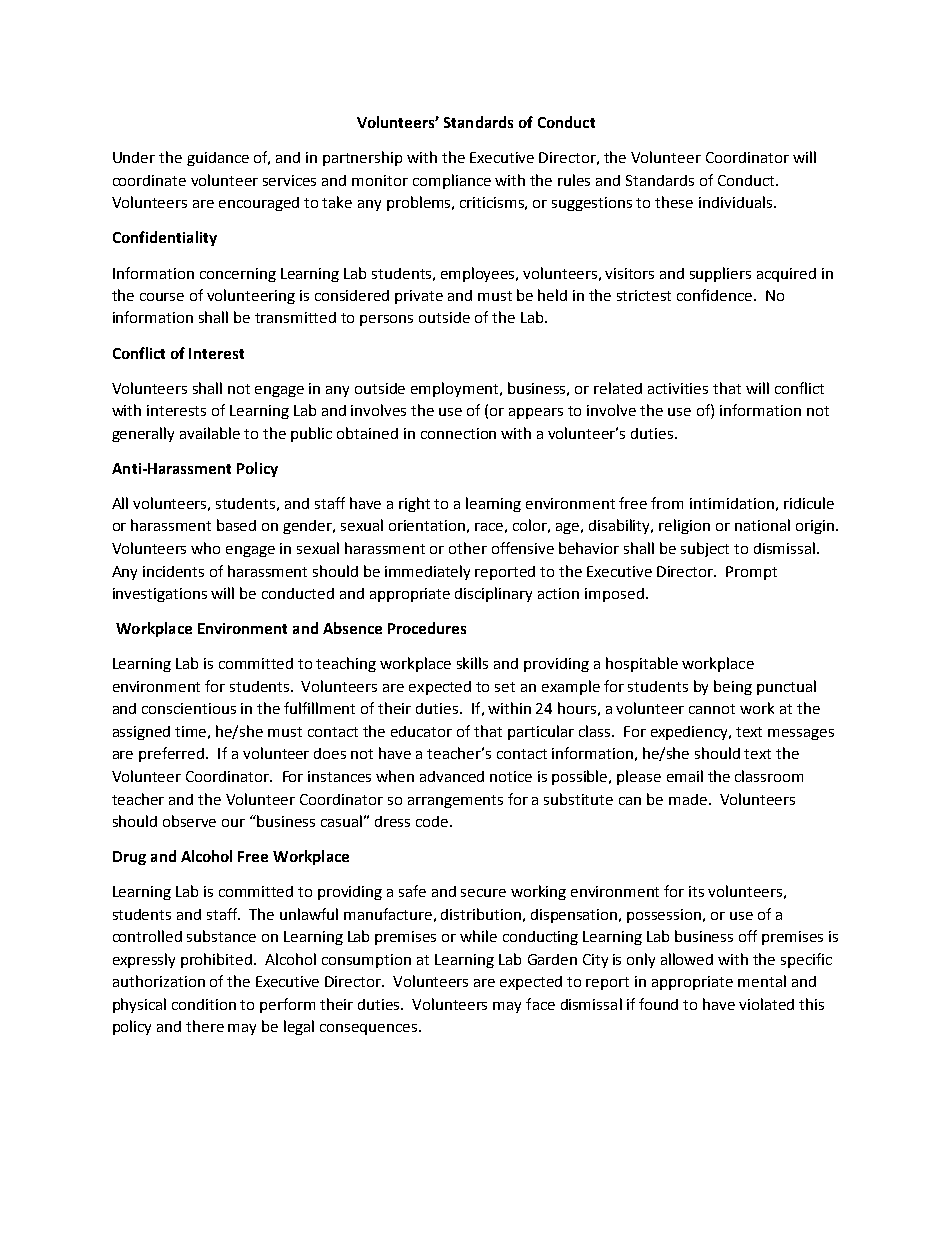 The image size is (952, 1233). What do you see at coordinates (732, 503) in the document?
I see `intimidation` at bounding box center [732, 503].
